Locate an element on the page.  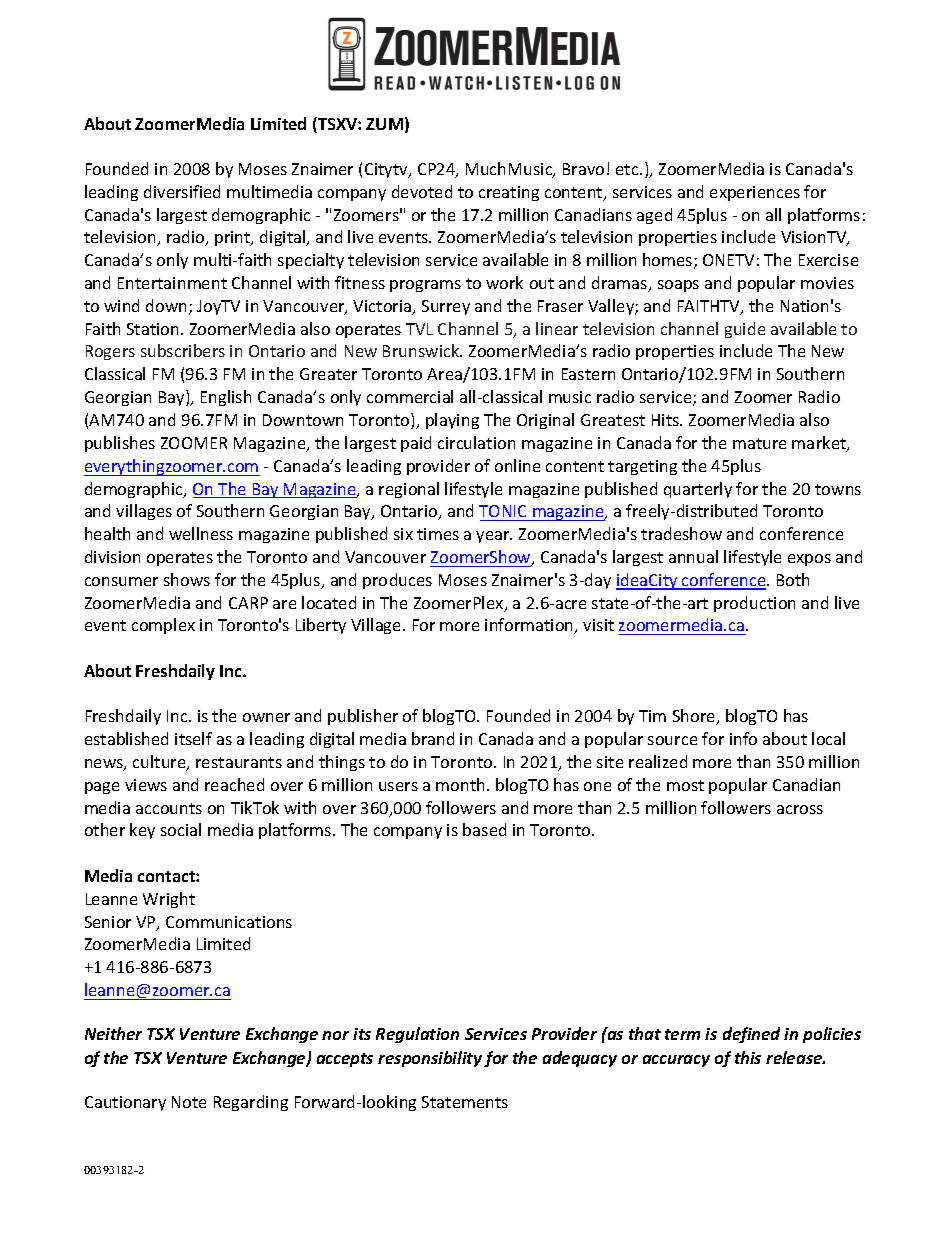
produces is located at coordinates (397, 581).
